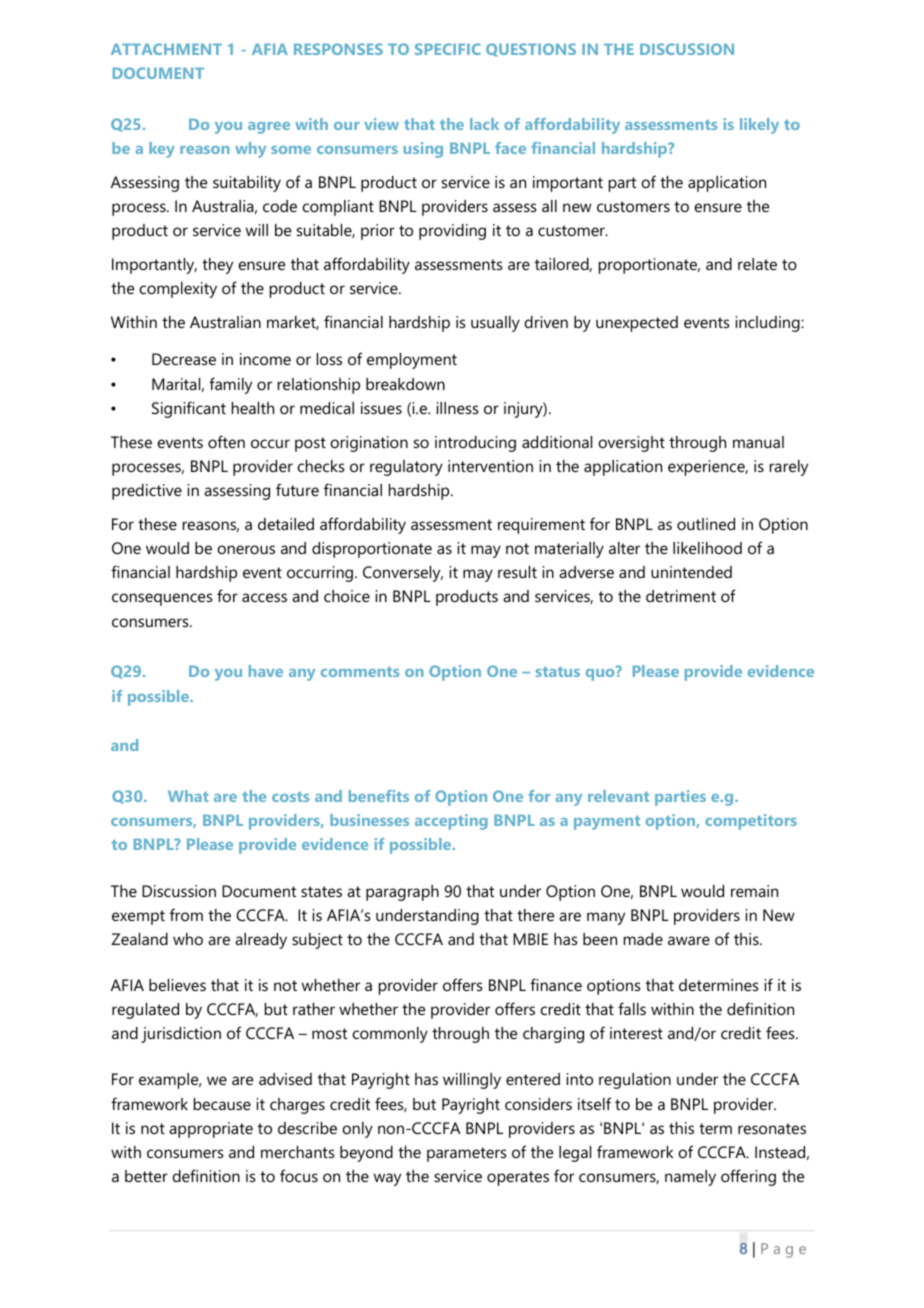  I want to click on ATTACHMENT, so click(166, 49).
